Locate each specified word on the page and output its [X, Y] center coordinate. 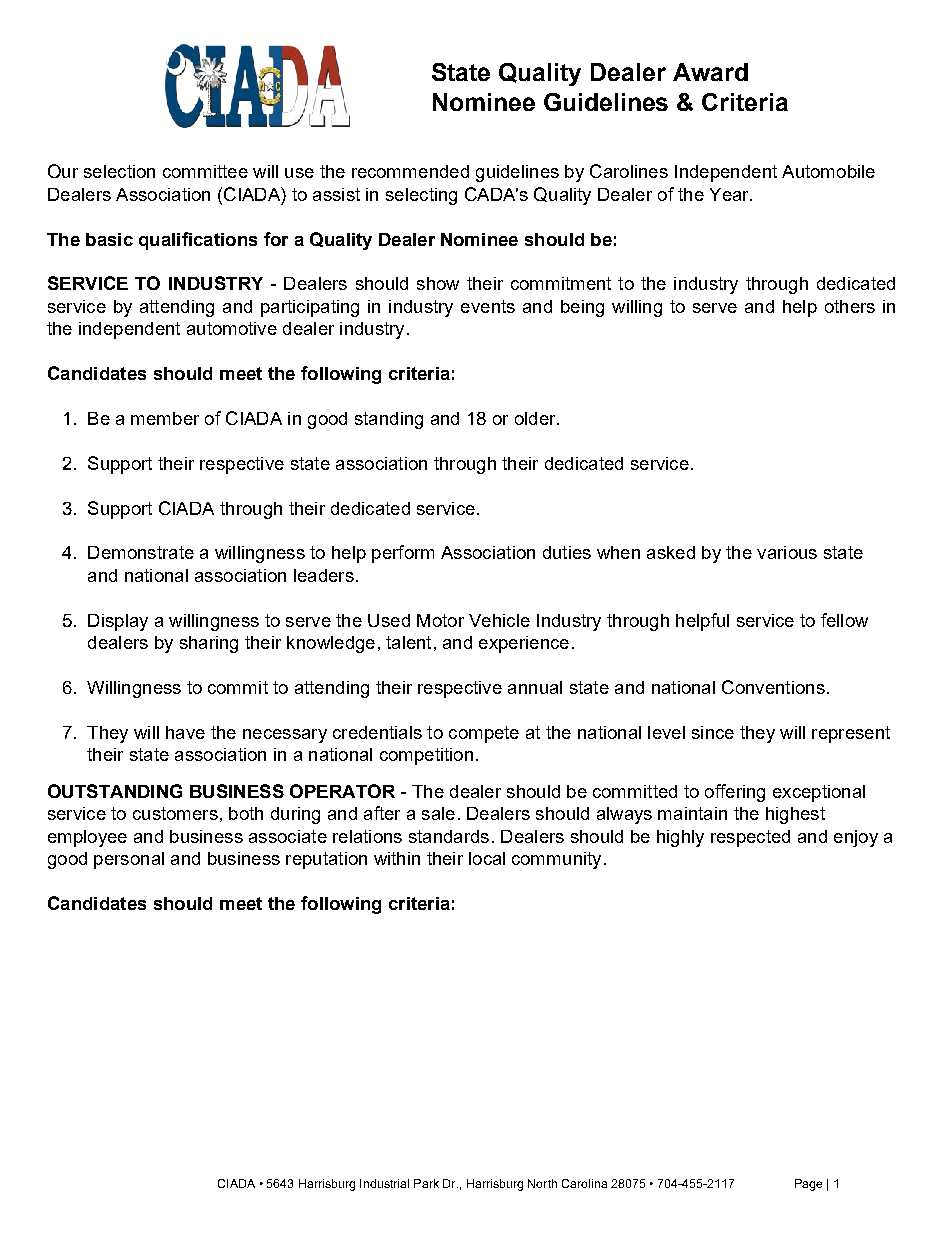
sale [438, 813]
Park [426, 1183]
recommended [410, 171]
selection [119, 171]
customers [175, 813]
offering [735, 793]
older [536, 418]
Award [710, 72]
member [165, 418]
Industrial [384, 1183]
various [787, 552]
